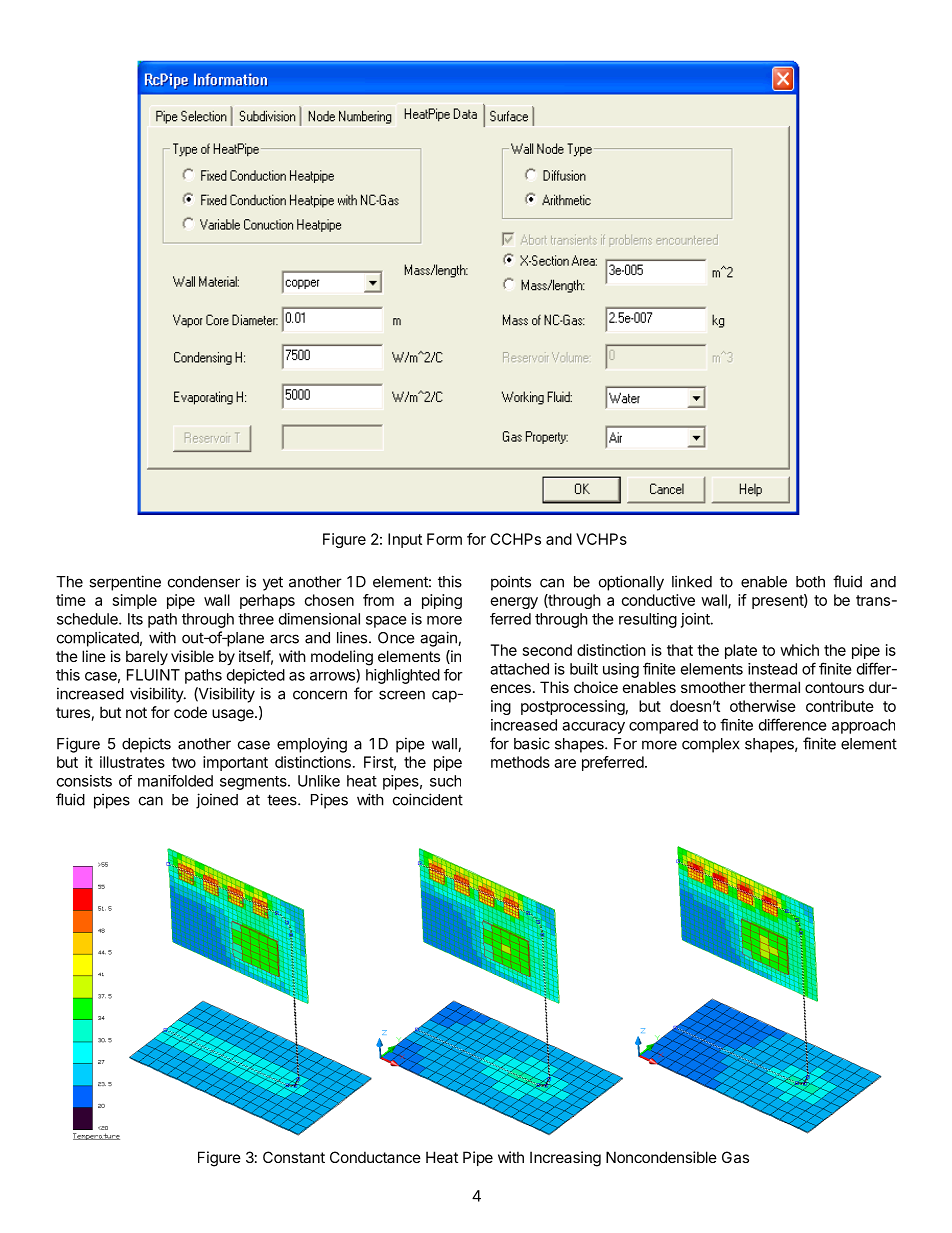 The width and height of the document is (952, 1233). I want to click on otherwise, so click(763, 706).
